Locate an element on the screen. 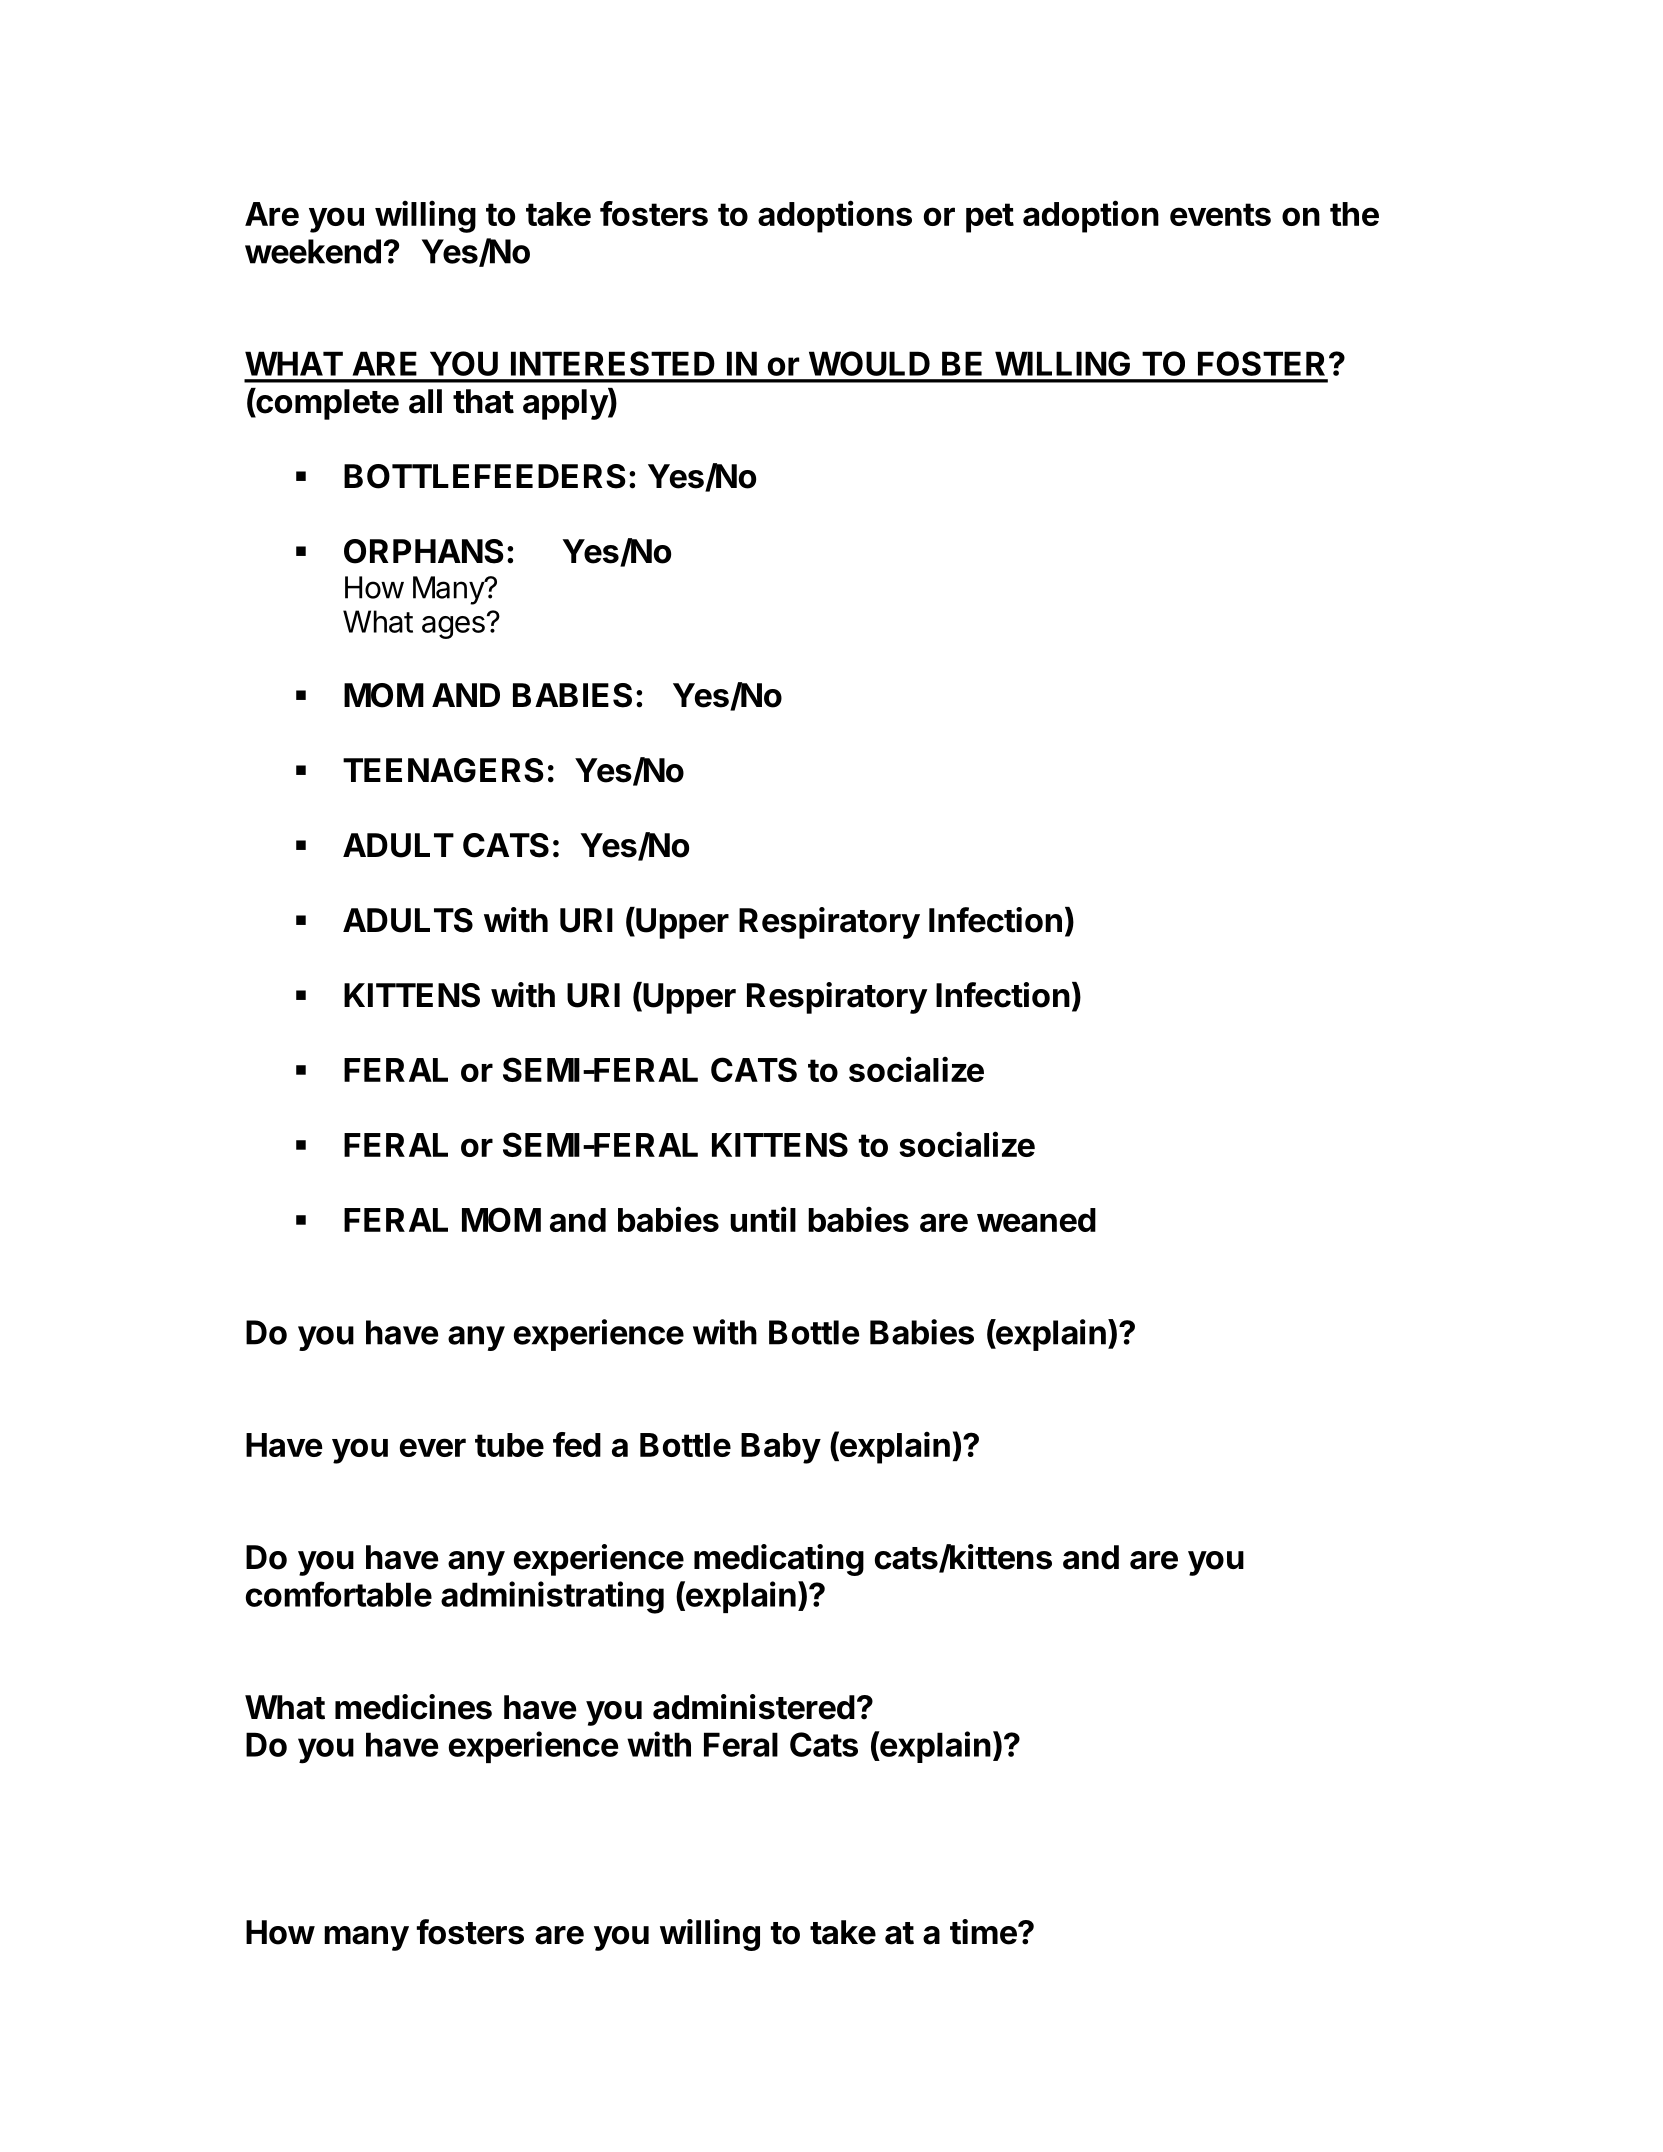  the is located at coordinates (1354, 214).
